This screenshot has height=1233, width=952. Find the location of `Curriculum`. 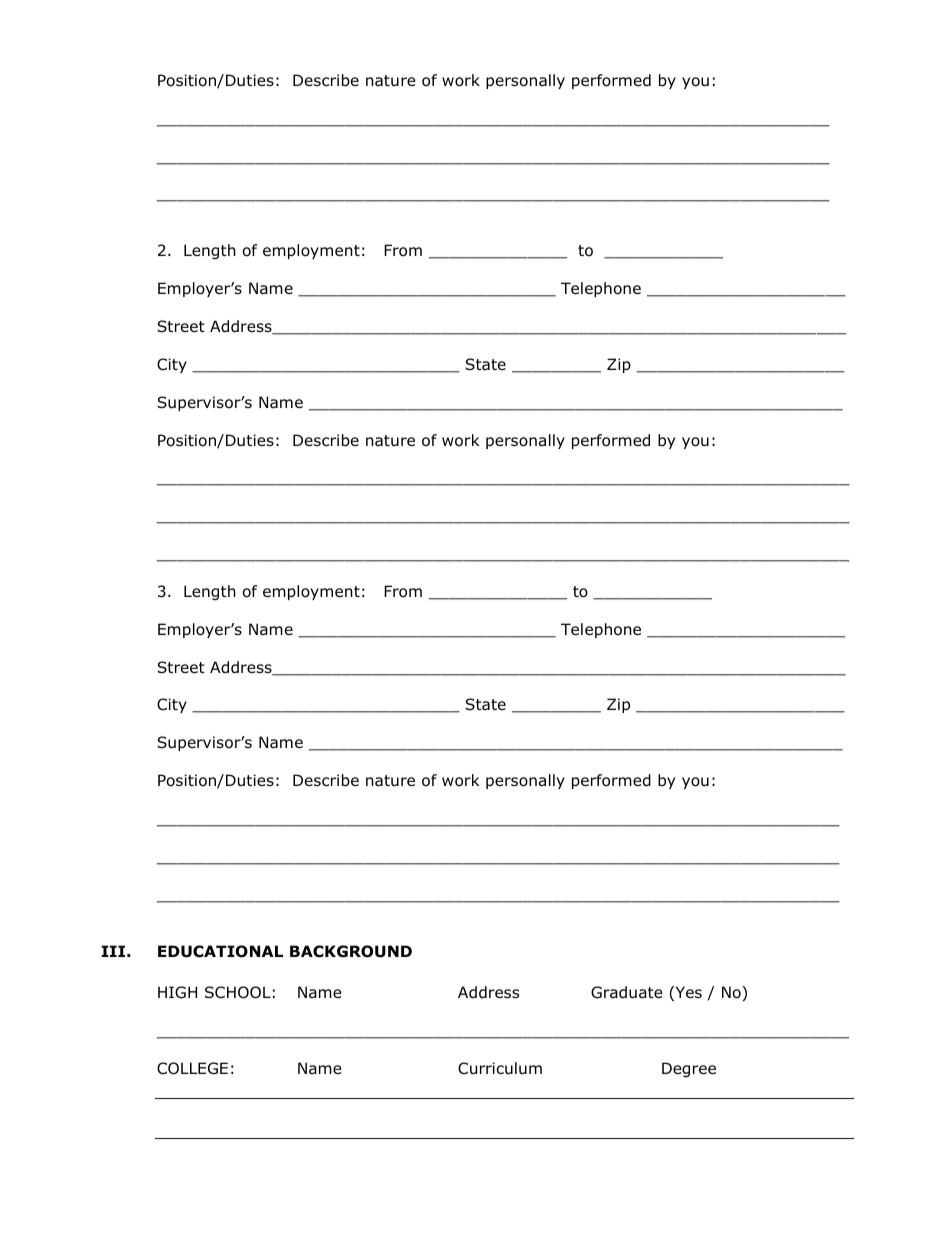

Curriculum is located at coordinates (500, 1068).
